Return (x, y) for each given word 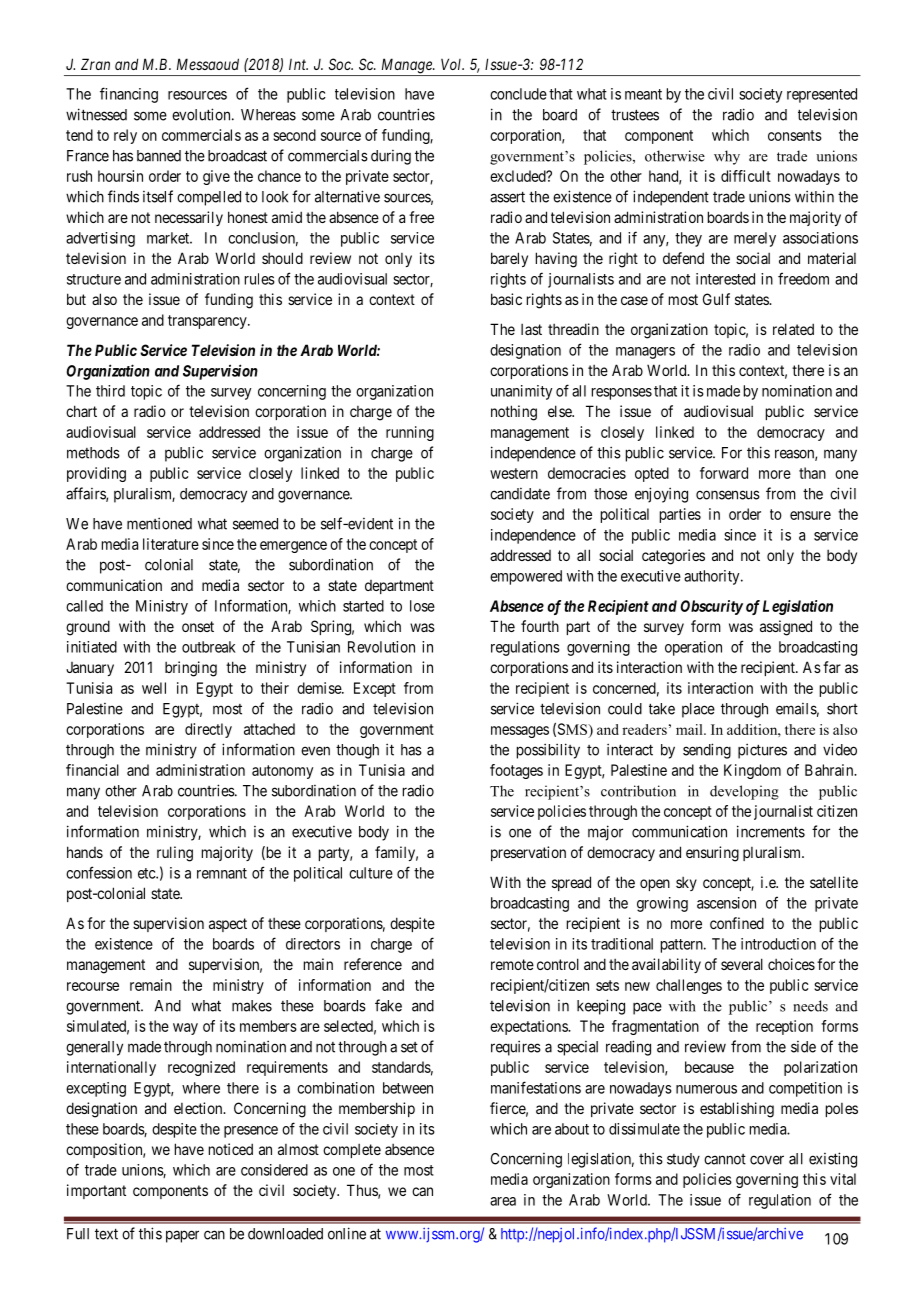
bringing (191, 669)
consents (795, 135)
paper (182, 1236)
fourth (540, 626)
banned (159, 156)
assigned (786, 628)
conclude (518, 94)
